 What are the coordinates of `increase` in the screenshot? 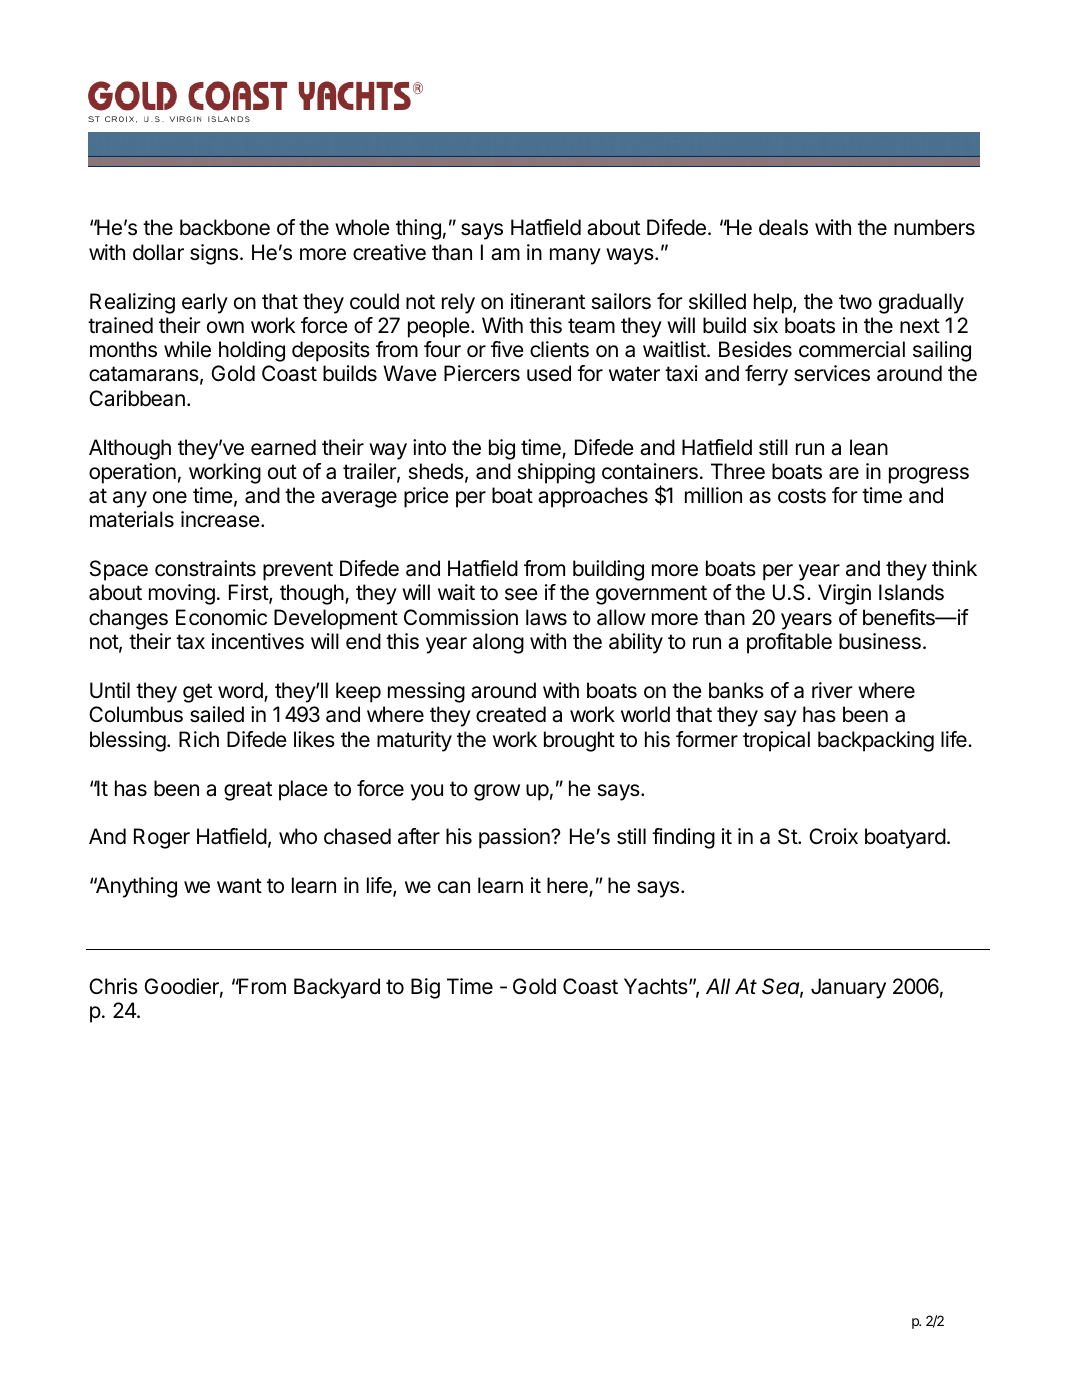 It's located at (220, 519).
